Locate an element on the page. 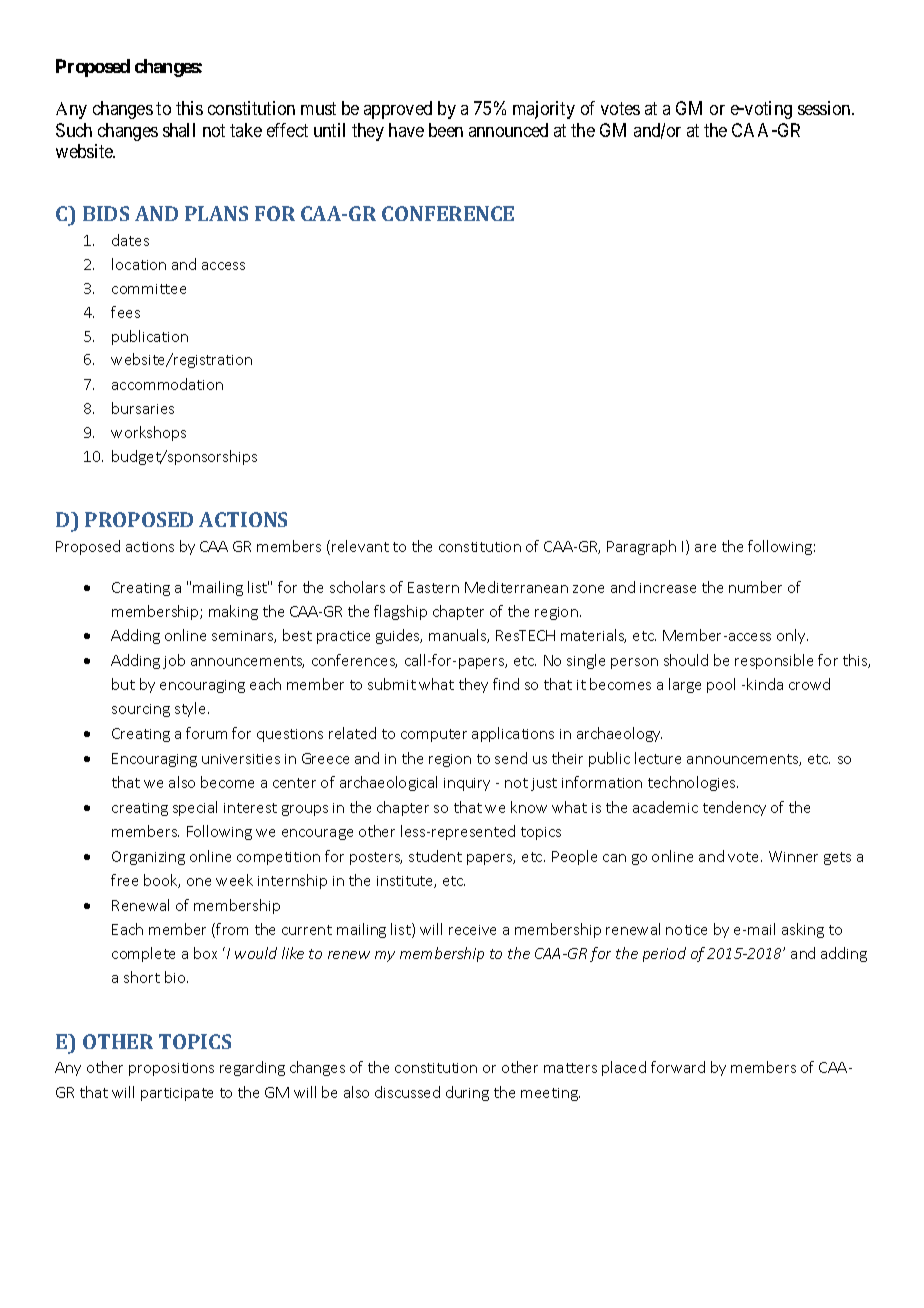  relevant is located at coordinates (360, 546).
